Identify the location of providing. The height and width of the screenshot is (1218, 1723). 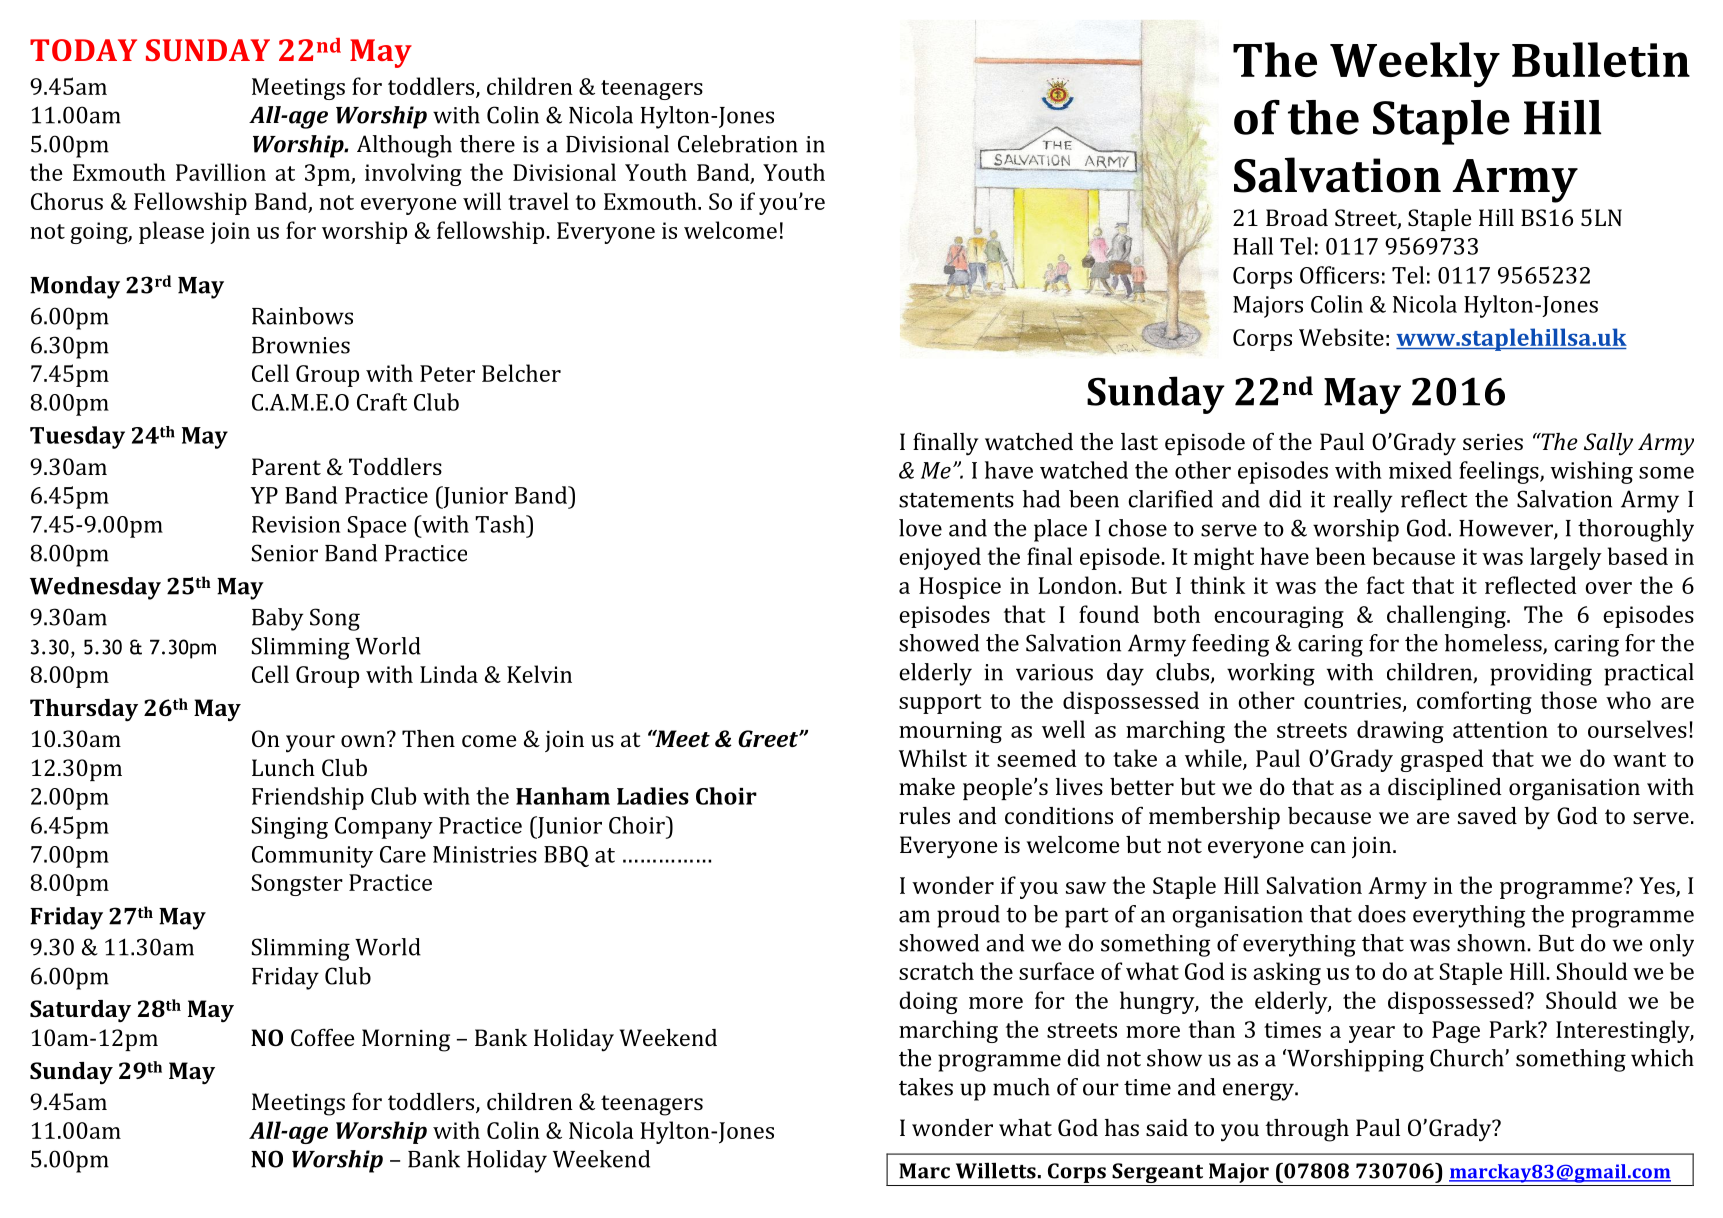
(1541, 674).
